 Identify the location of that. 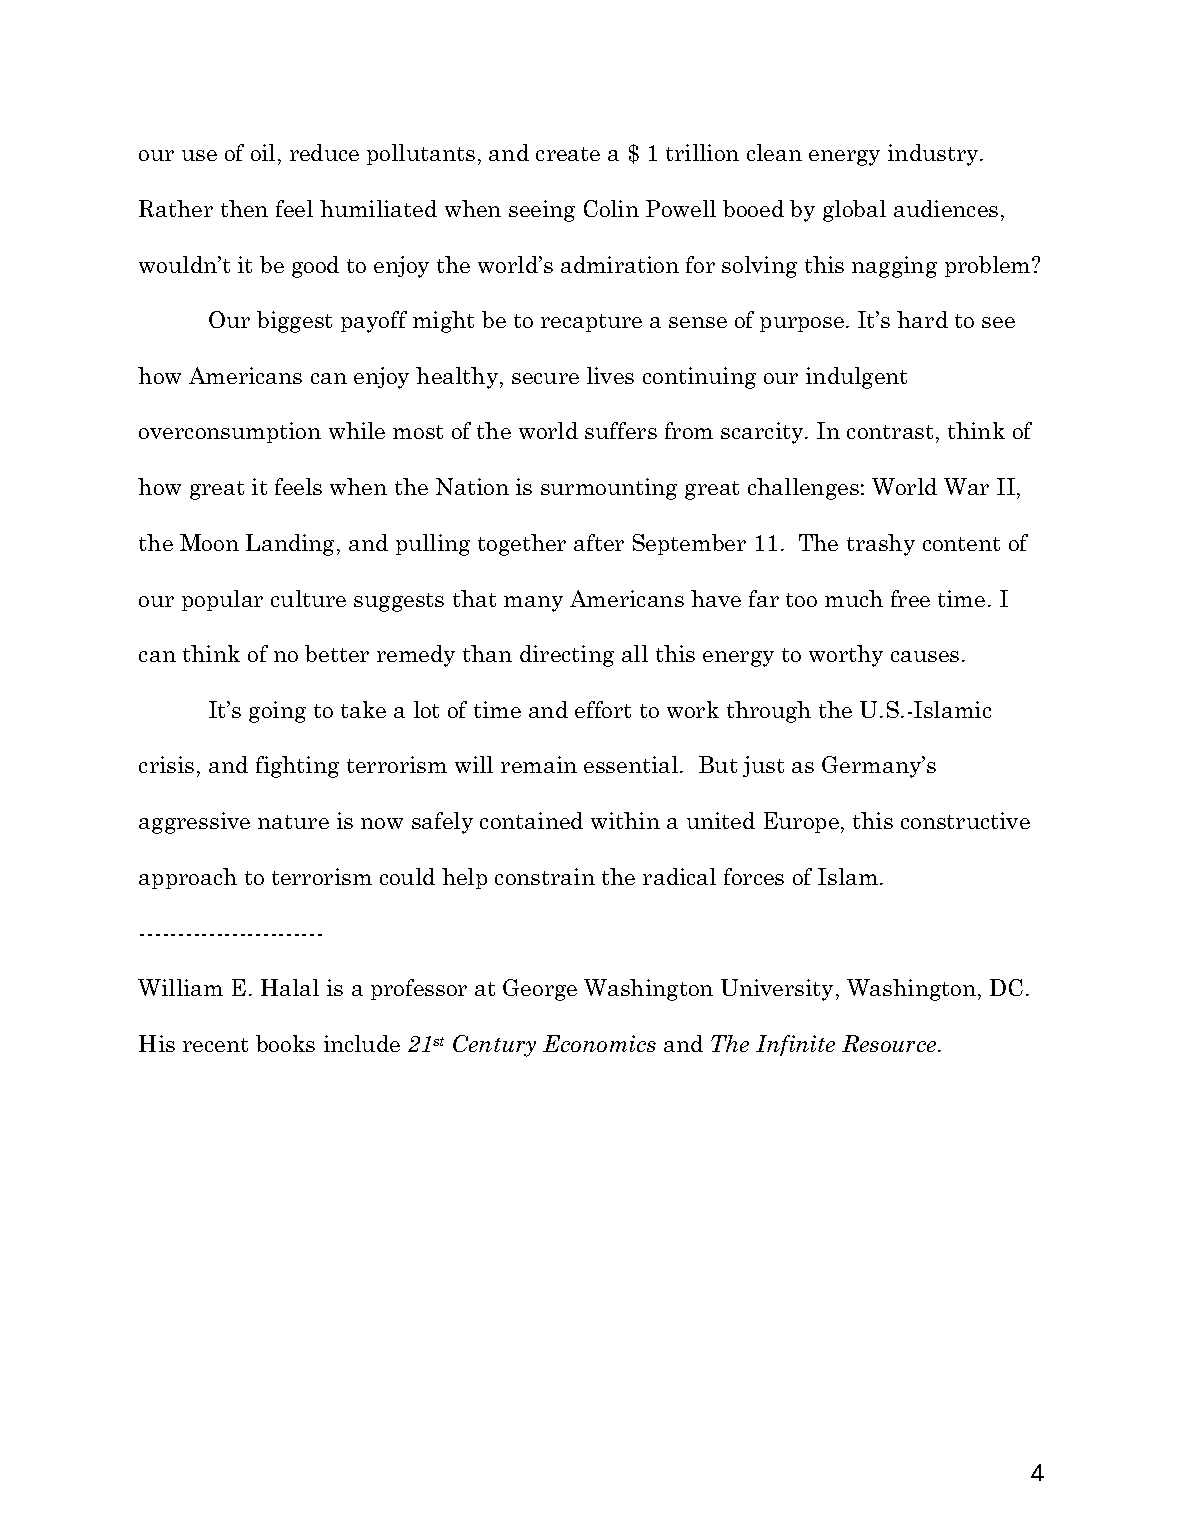
(474, 598).
